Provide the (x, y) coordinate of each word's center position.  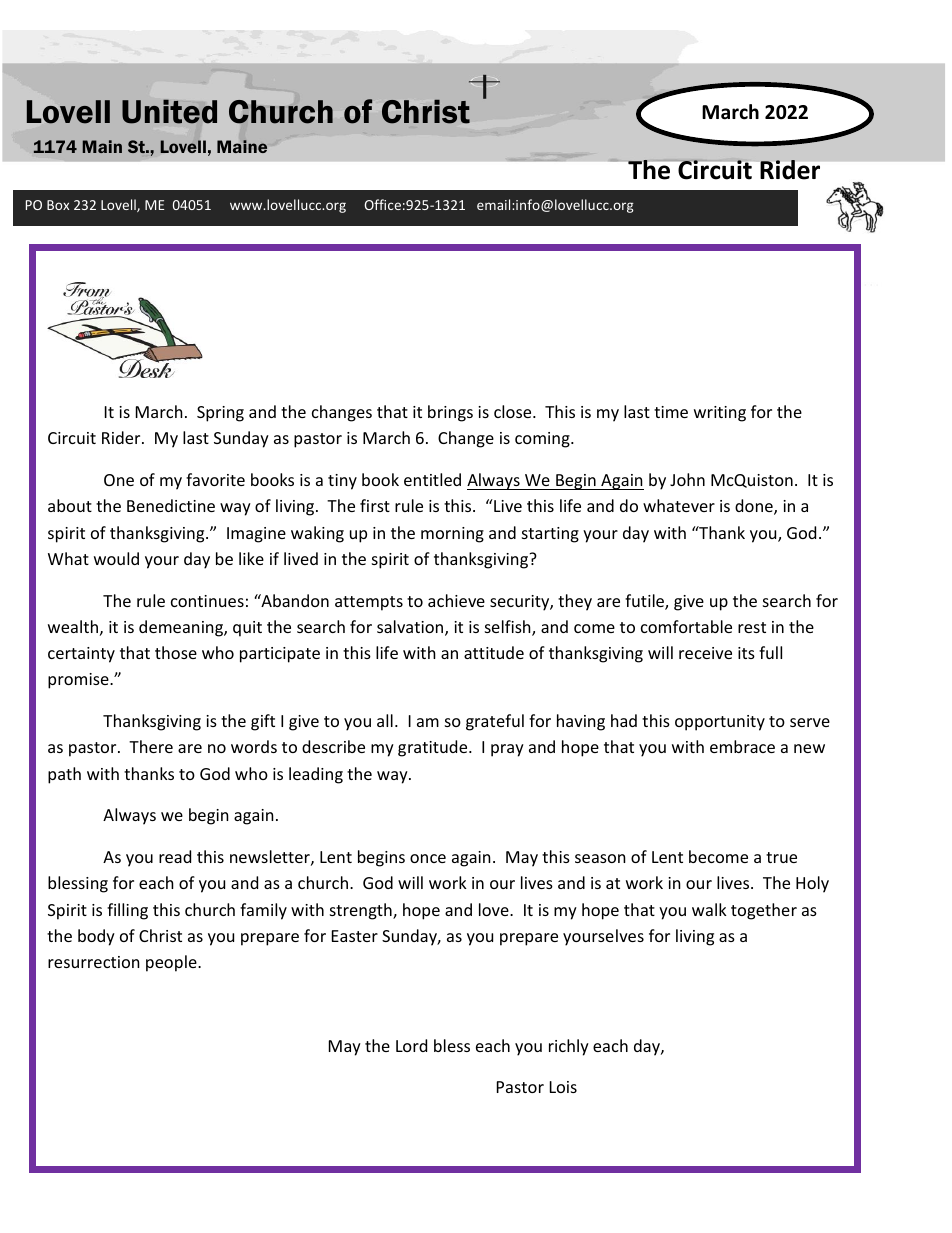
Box (58, 205)
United (169, 111)
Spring (220, 414)
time (671, 412)
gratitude (434, 748)
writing (720, 414)
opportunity (720, 723)
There (151, 746)
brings (450, 413)
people (172, 963)
